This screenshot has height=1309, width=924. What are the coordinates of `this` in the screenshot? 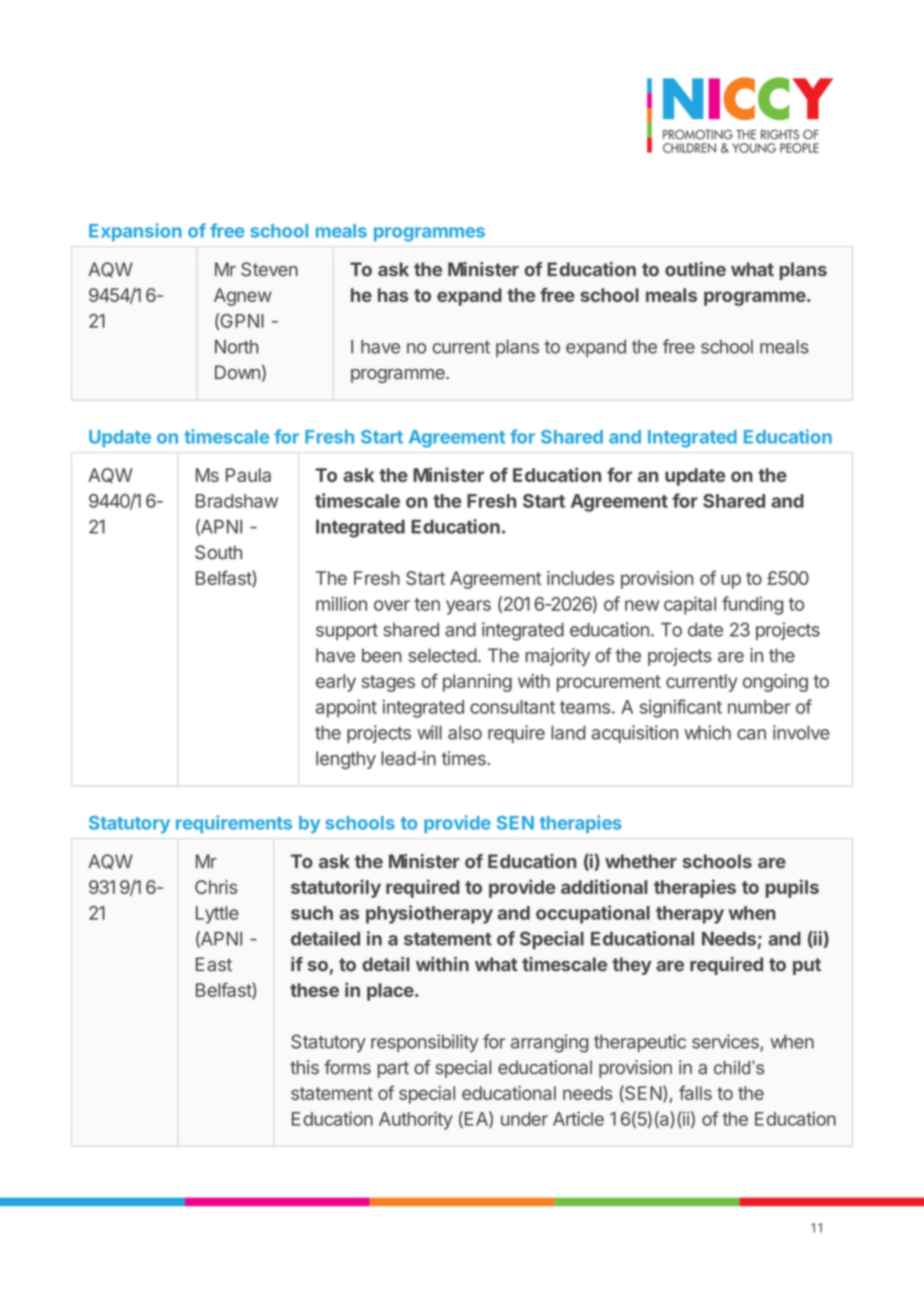 It's located at (304, 1067).
